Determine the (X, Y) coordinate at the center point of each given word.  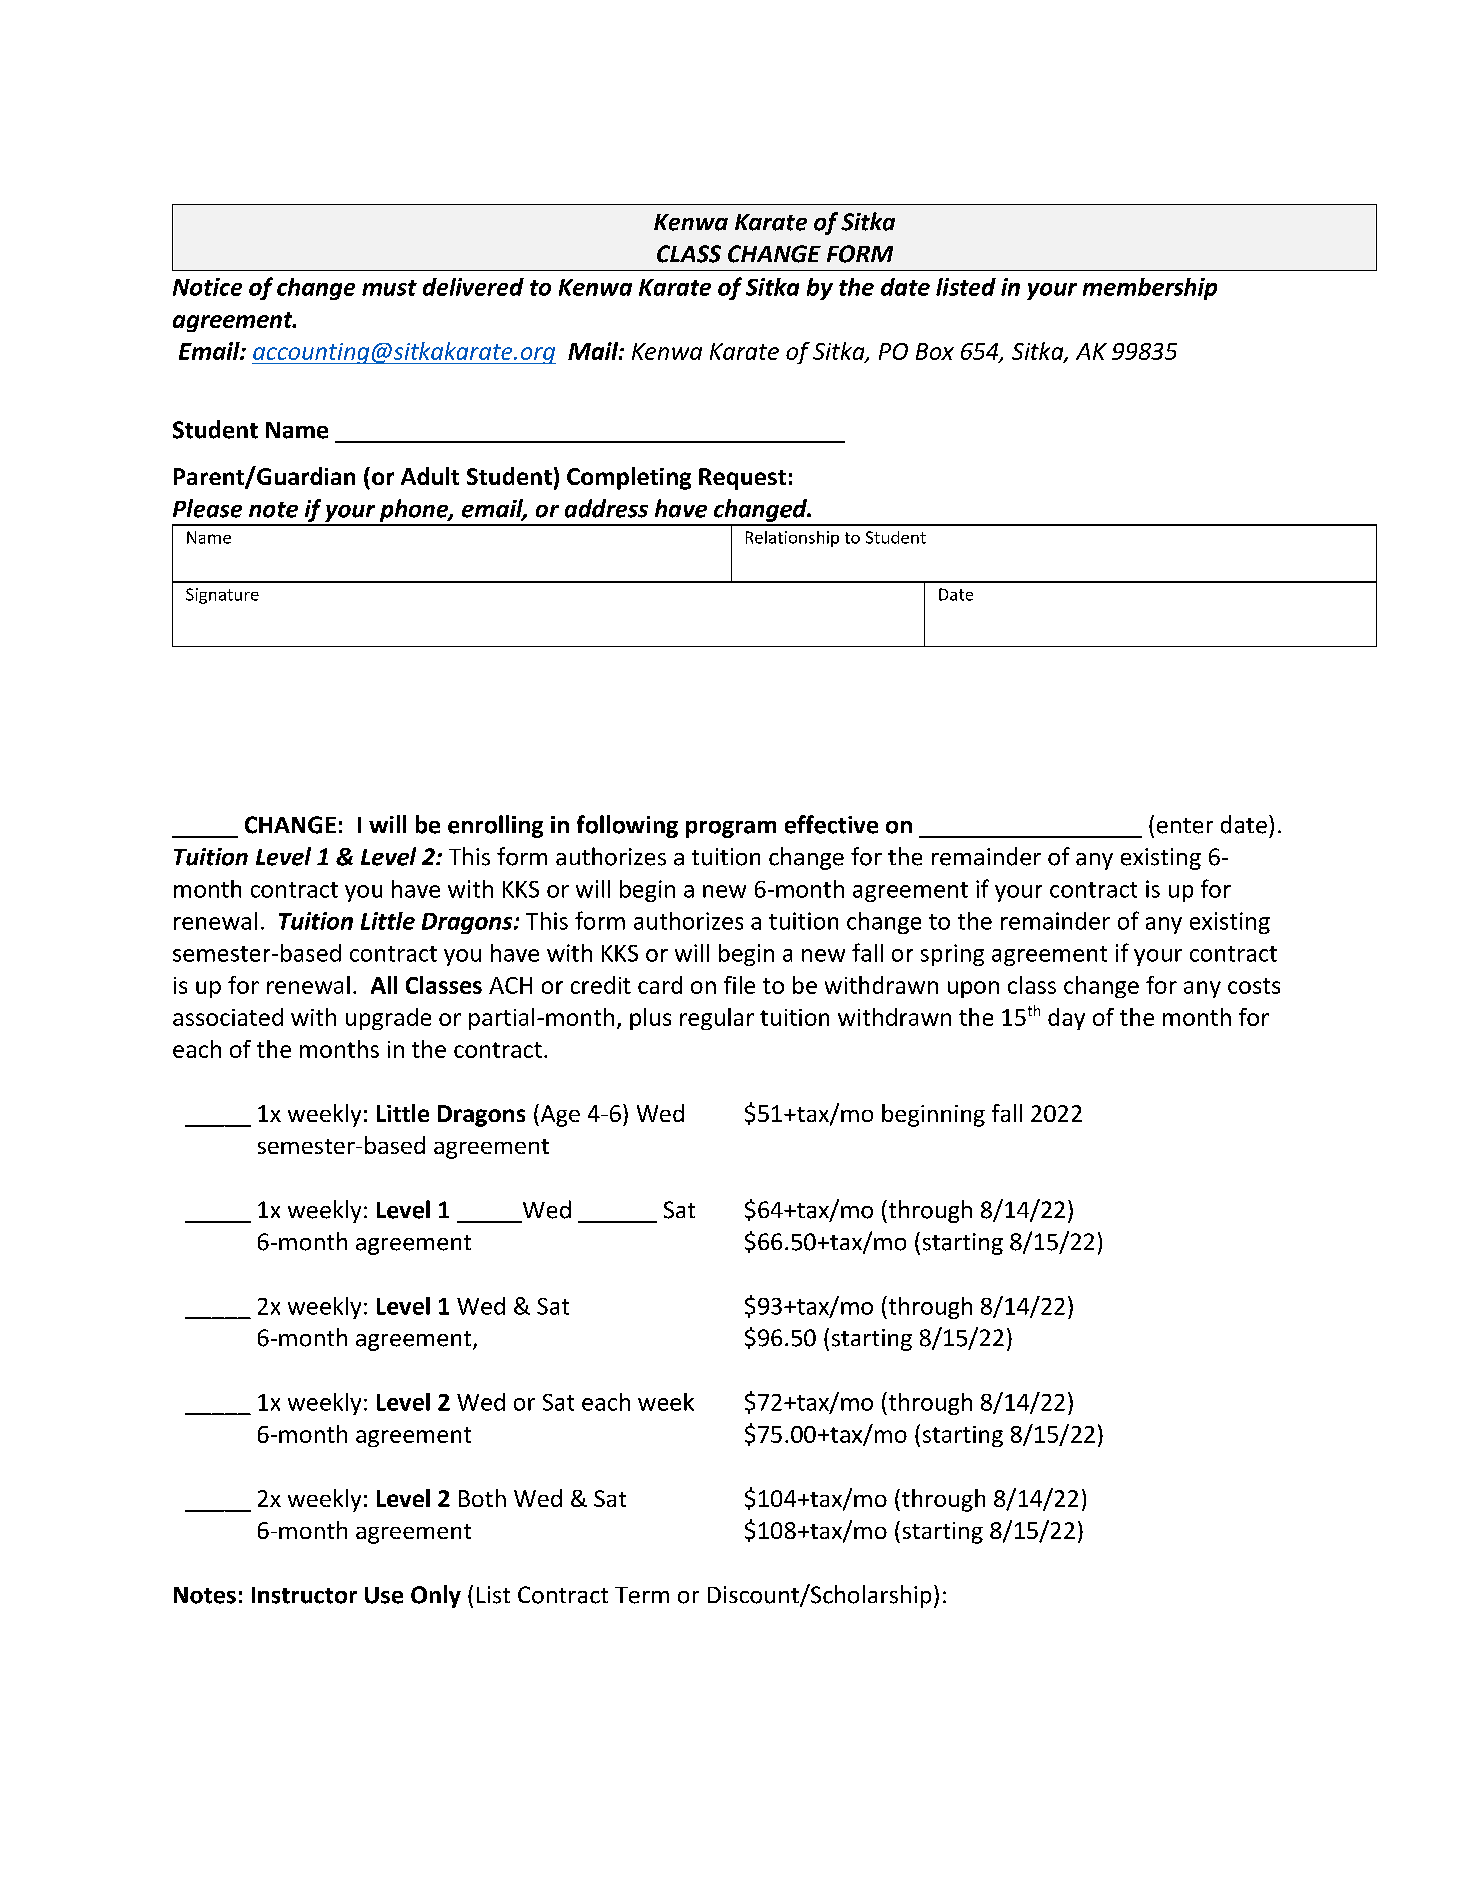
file (739, 985)
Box (935, 351)
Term (642, 1595)
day (1066, 1019)
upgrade (388, 1019)
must (389, 288)
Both (482, 1498)
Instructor (304, 1595)
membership (1150, 289)
